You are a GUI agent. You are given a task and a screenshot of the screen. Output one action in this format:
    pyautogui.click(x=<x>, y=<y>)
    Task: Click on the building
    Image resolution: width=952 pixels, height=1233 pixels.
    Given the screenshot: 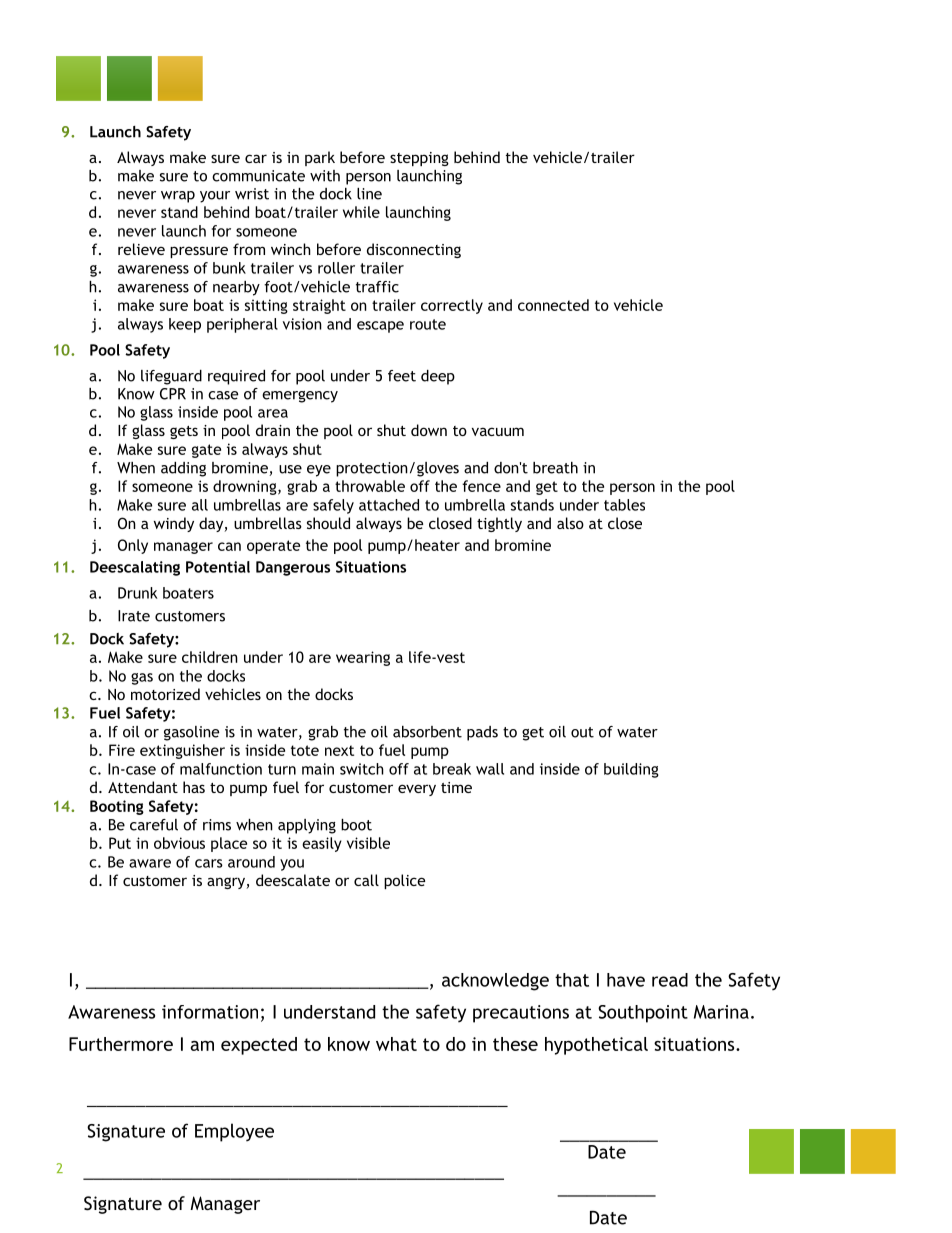 What is the action you would take?
    pyautogui.click(x=631, y=770)
